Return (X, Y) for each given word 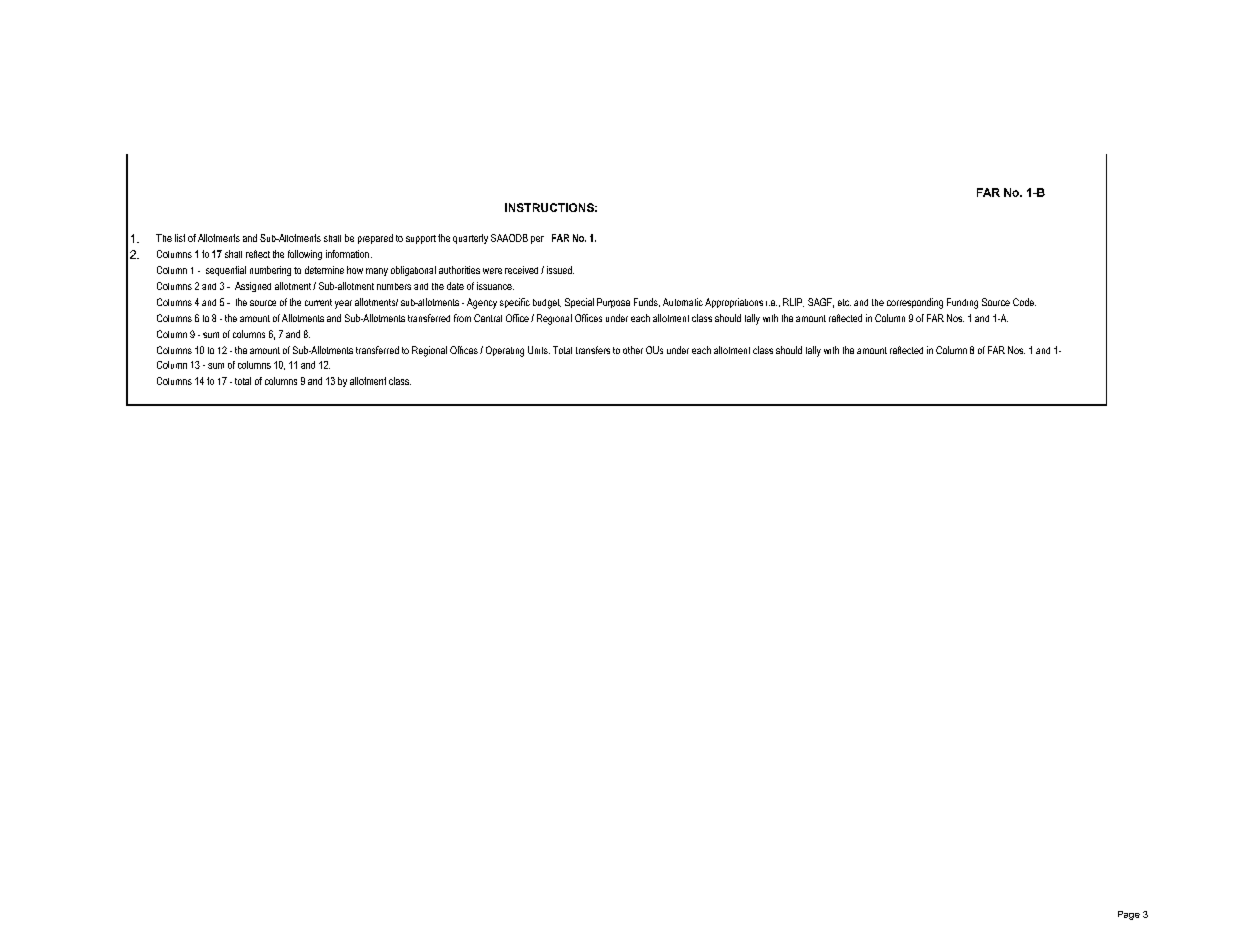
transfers (593, 350)
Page (1129, 915)
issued (560, 270)
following (305, 255)
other (633, 350)
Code (1024, 302)
